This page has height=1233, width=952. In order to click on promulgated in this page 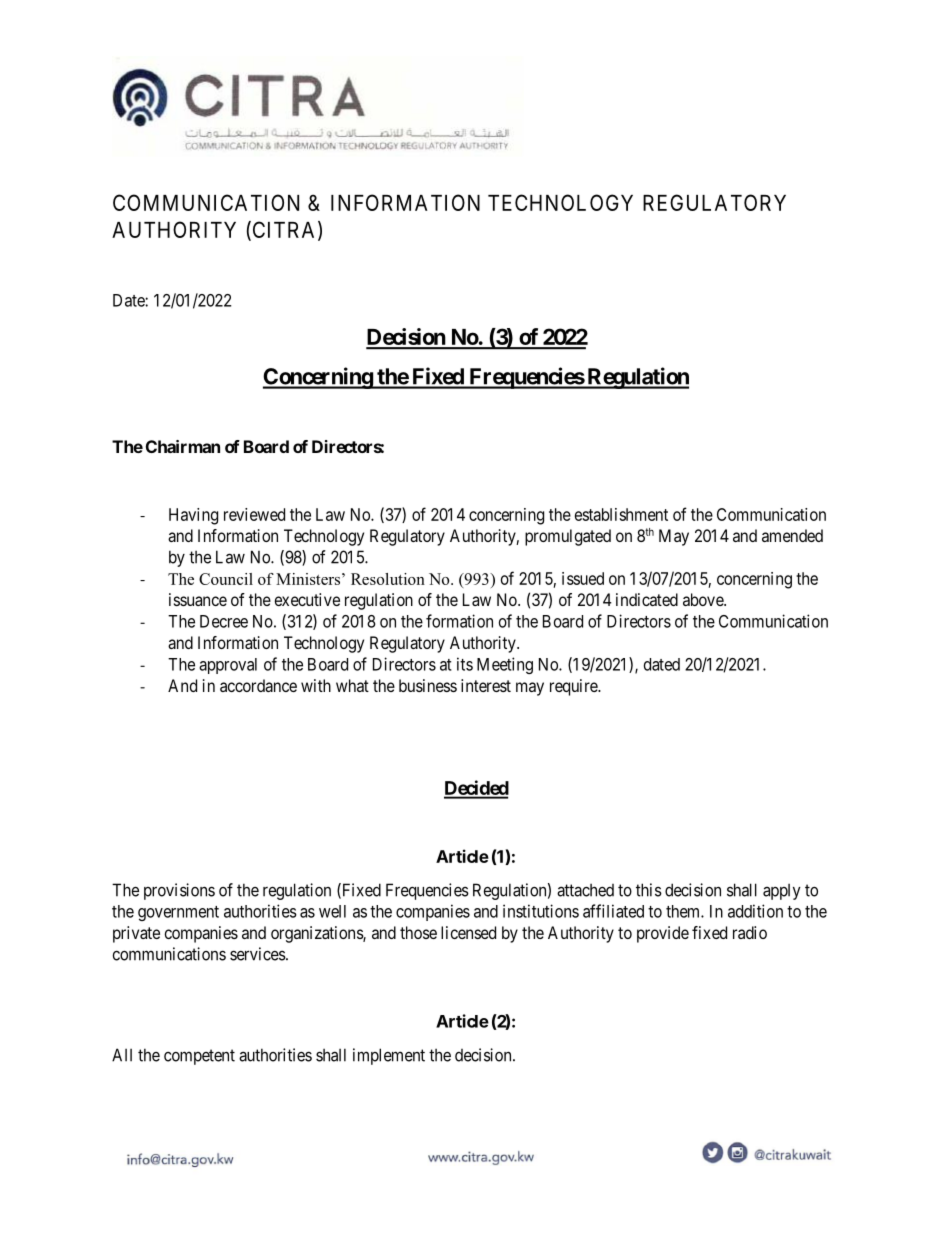, I will do `click(568, 537)`.
